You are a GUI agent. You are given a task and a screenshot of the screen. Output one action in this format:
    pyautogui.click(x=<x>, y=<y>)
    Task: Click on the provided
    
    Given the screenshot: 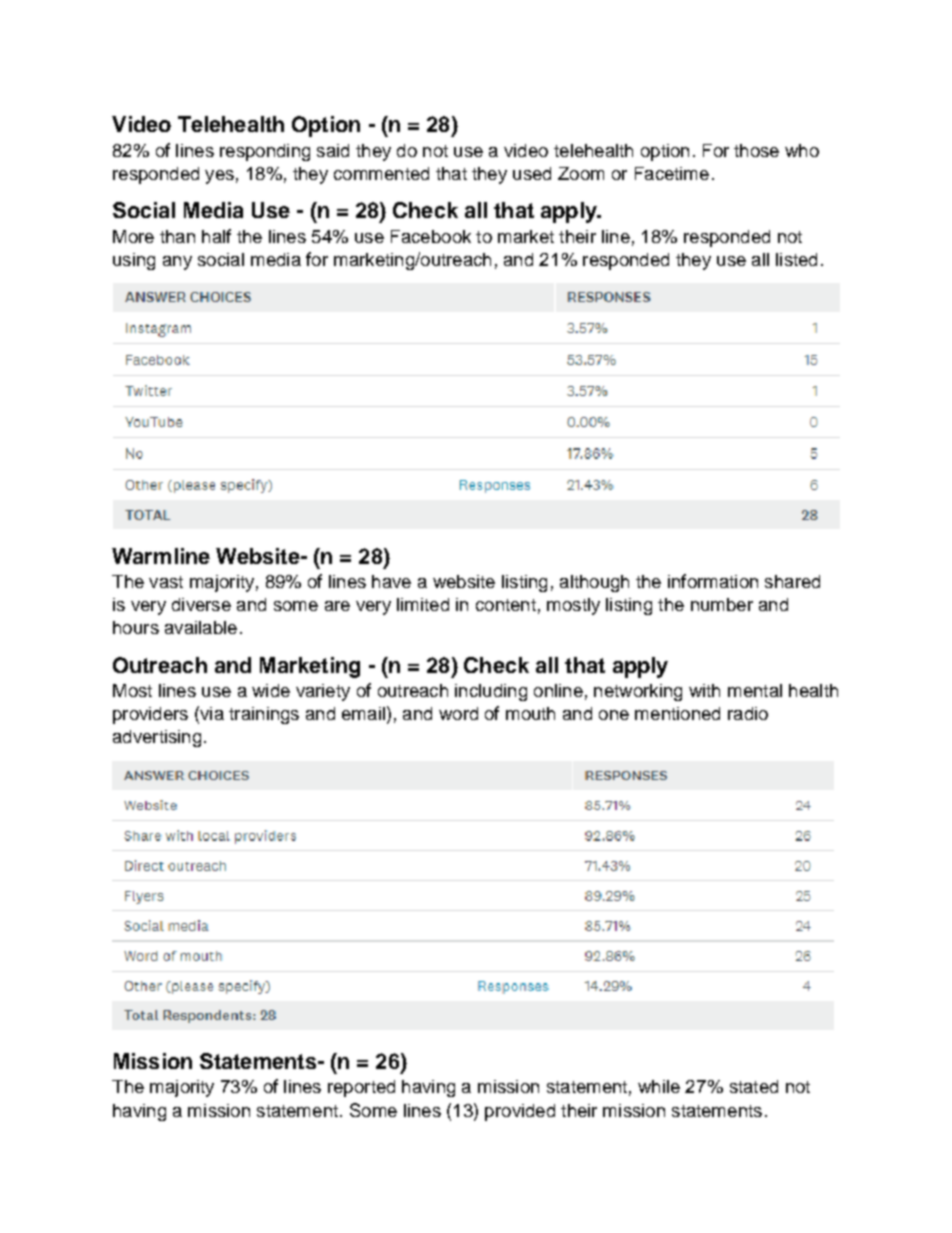 What is the action you would take?
    pyautogui.click(x=520, y=1112)
